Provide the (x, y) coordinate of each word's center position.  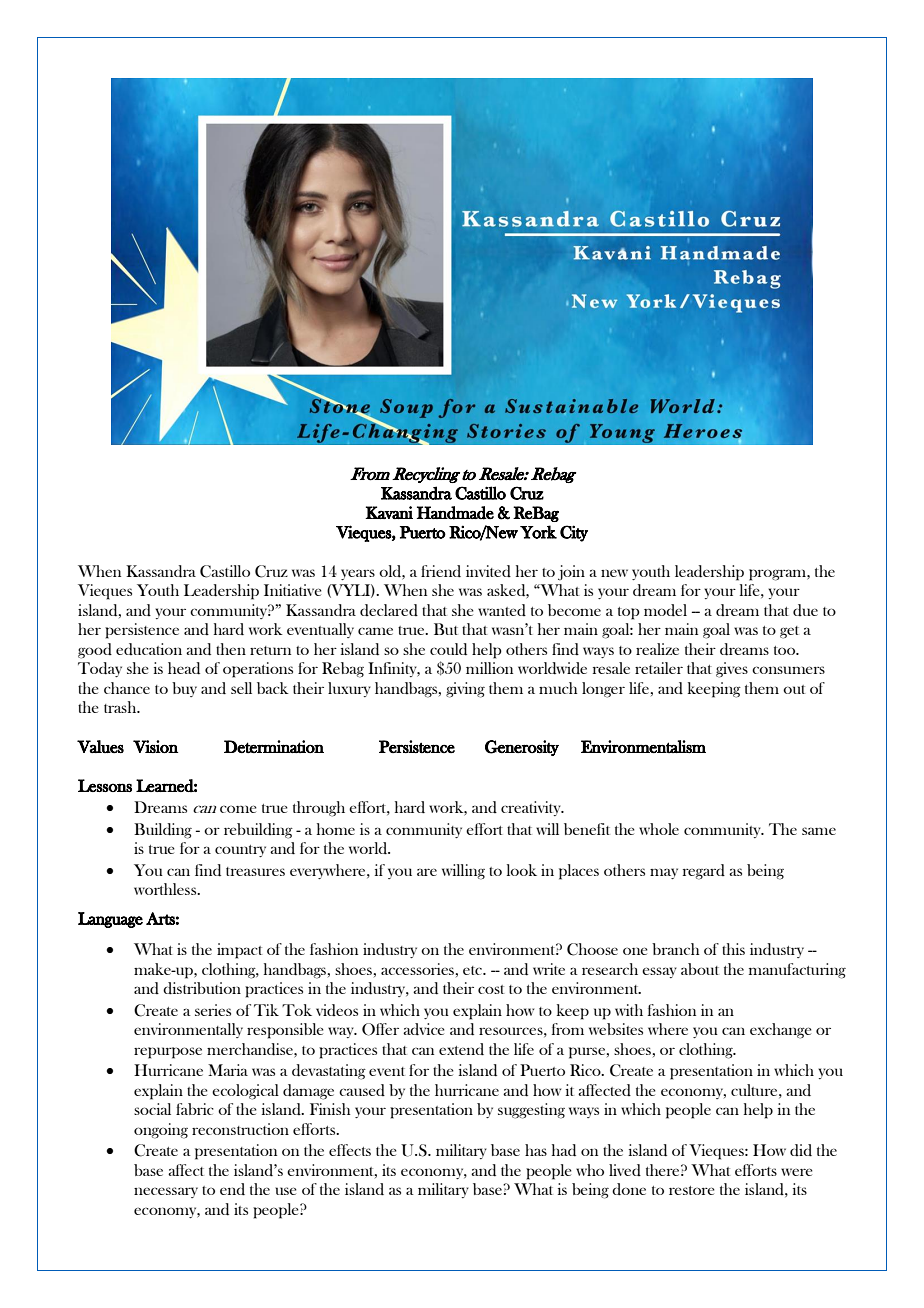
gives (732, 670)
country (240, 851)
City (574, 533)
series (213, 1010)
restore (692, 1190)
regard (704, 872)
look (522, 870)
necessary (166, 1192)
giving (465, 690)
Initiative (293, 590)
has (536, 1150)
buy (184, 689)
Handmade (455, 513)
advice (424, 1029)
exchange (781, 1031)
